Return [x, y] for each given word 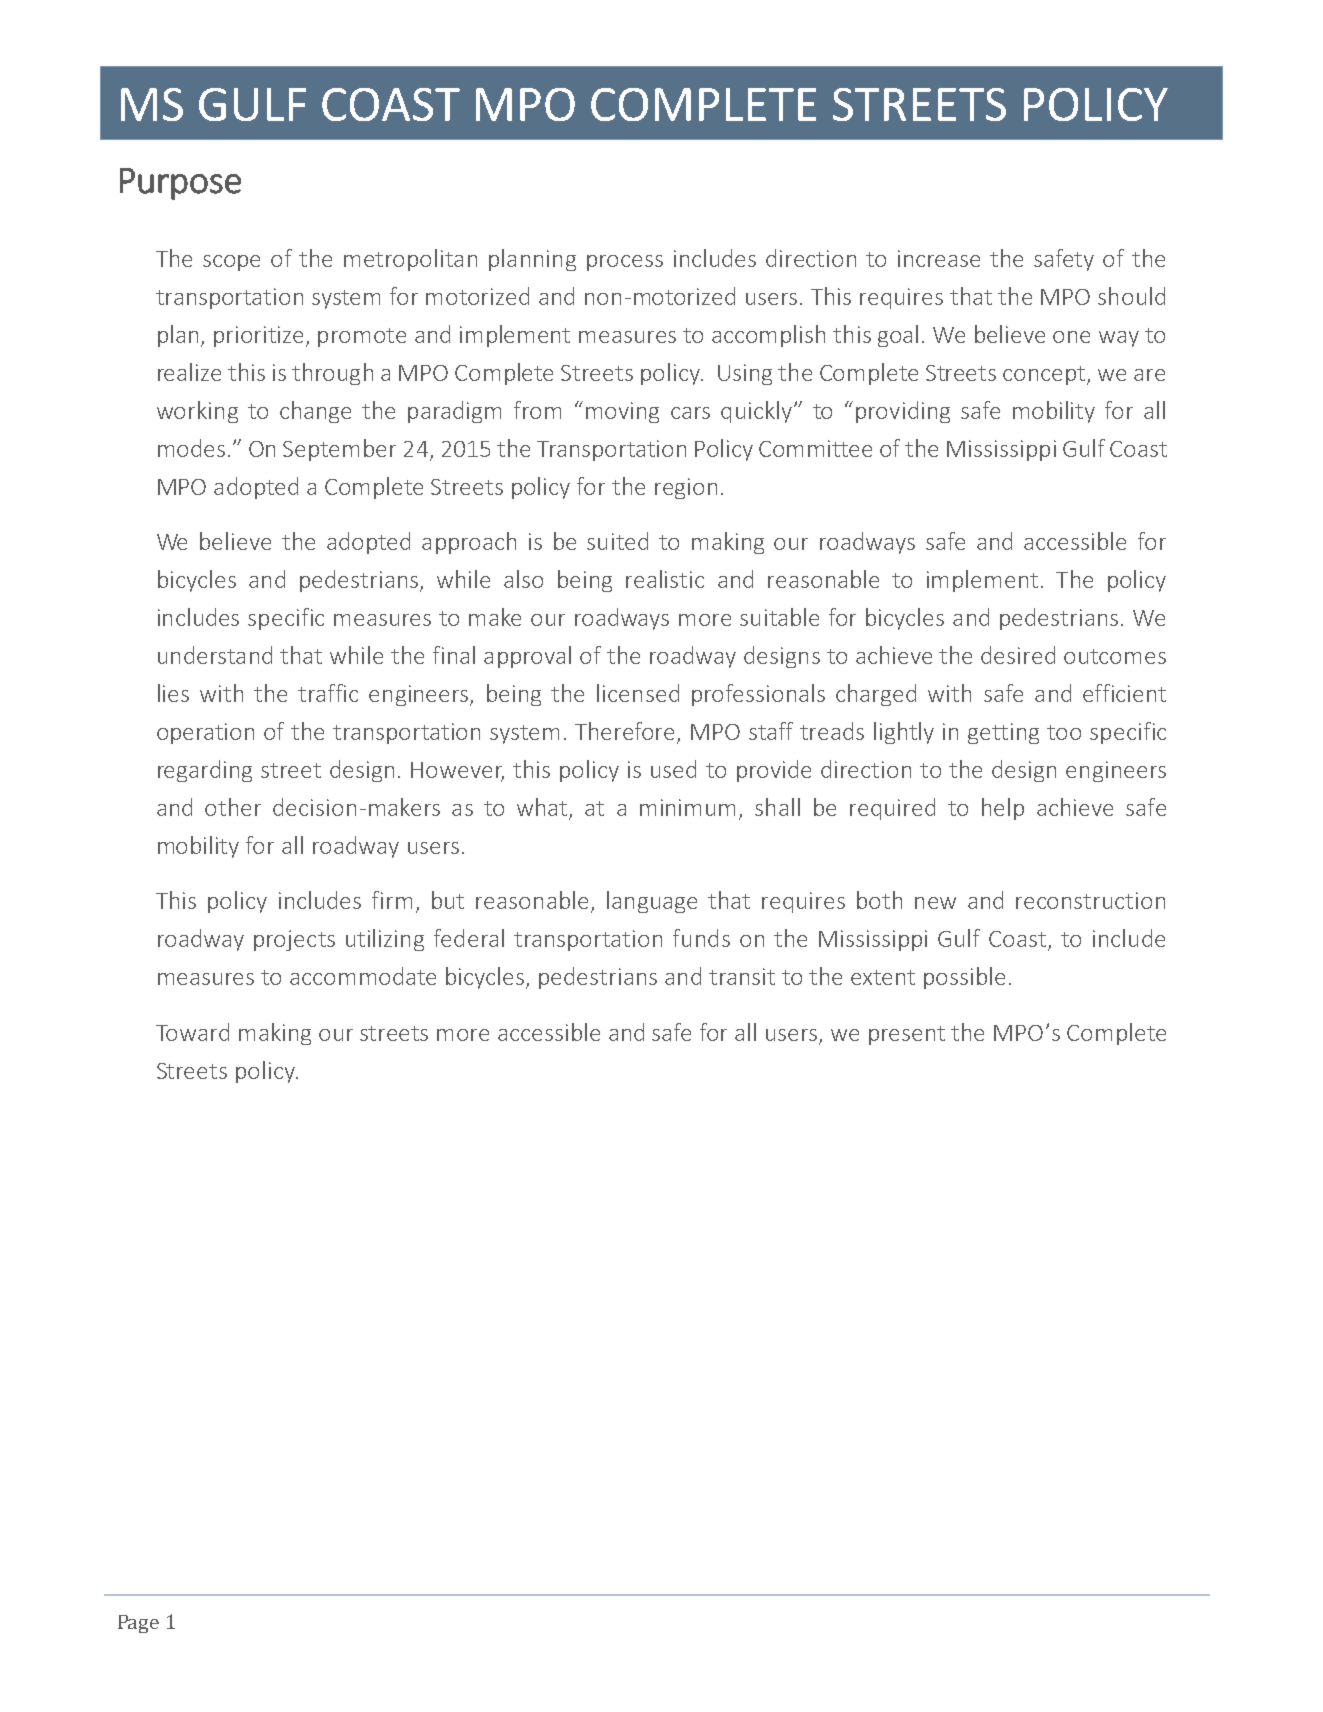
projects [294, 940]
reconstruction [1090, 900]
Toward [192, 1032]
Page [138, 1624]
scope [231, 263]
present [907, 1035]
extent [883, 977]
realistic [665, 579]
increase [939, 258]
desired [1018, 655]
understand [215, 655]
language [652, 902]
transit [742, 976]
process [625, 263]
